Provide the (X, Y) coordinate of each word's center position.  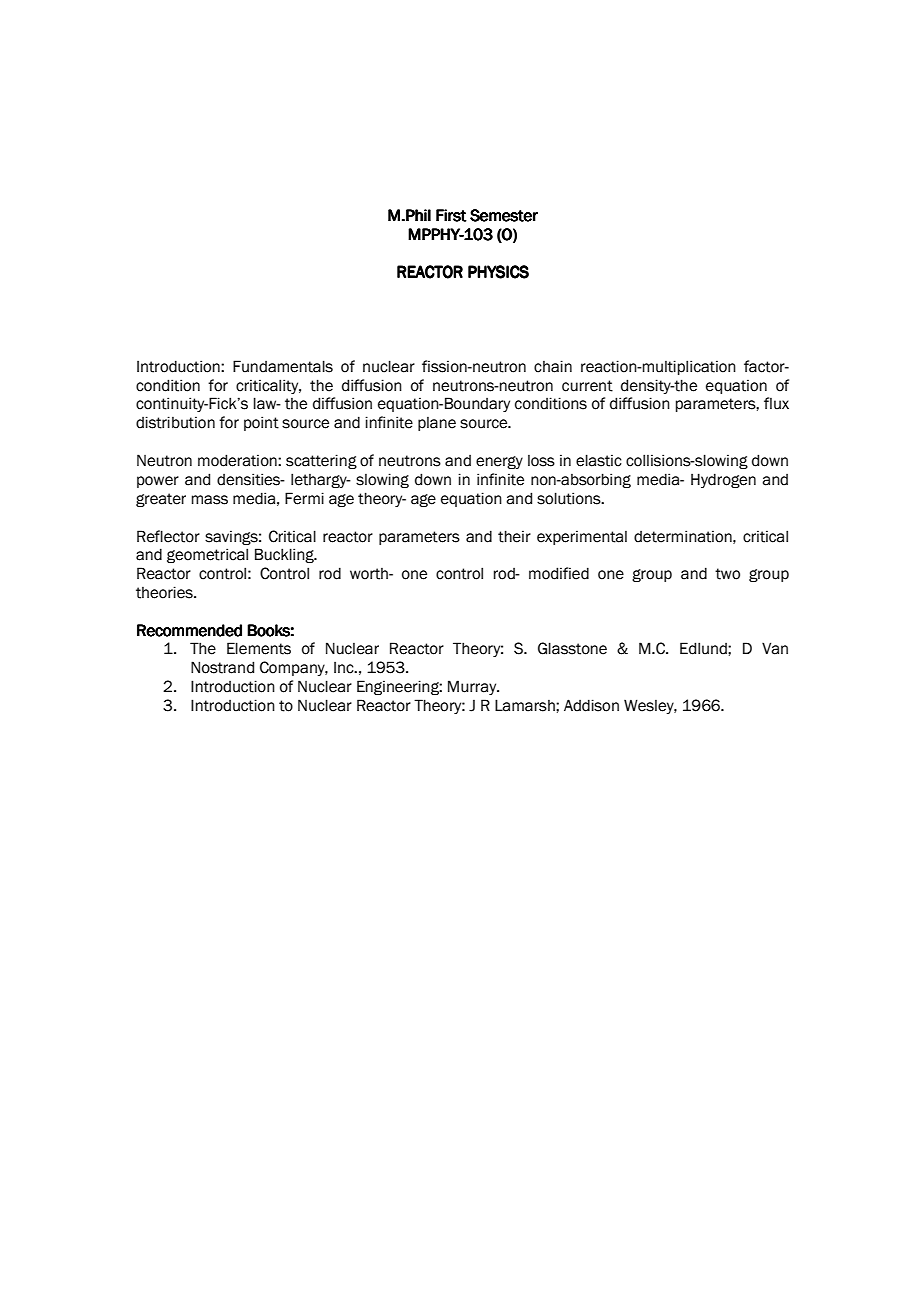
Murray (473, 687)
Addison (591, 705)
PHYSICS (498, 272)
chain (553, 366)
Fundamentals (283, 366)
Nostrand (222, 667)
